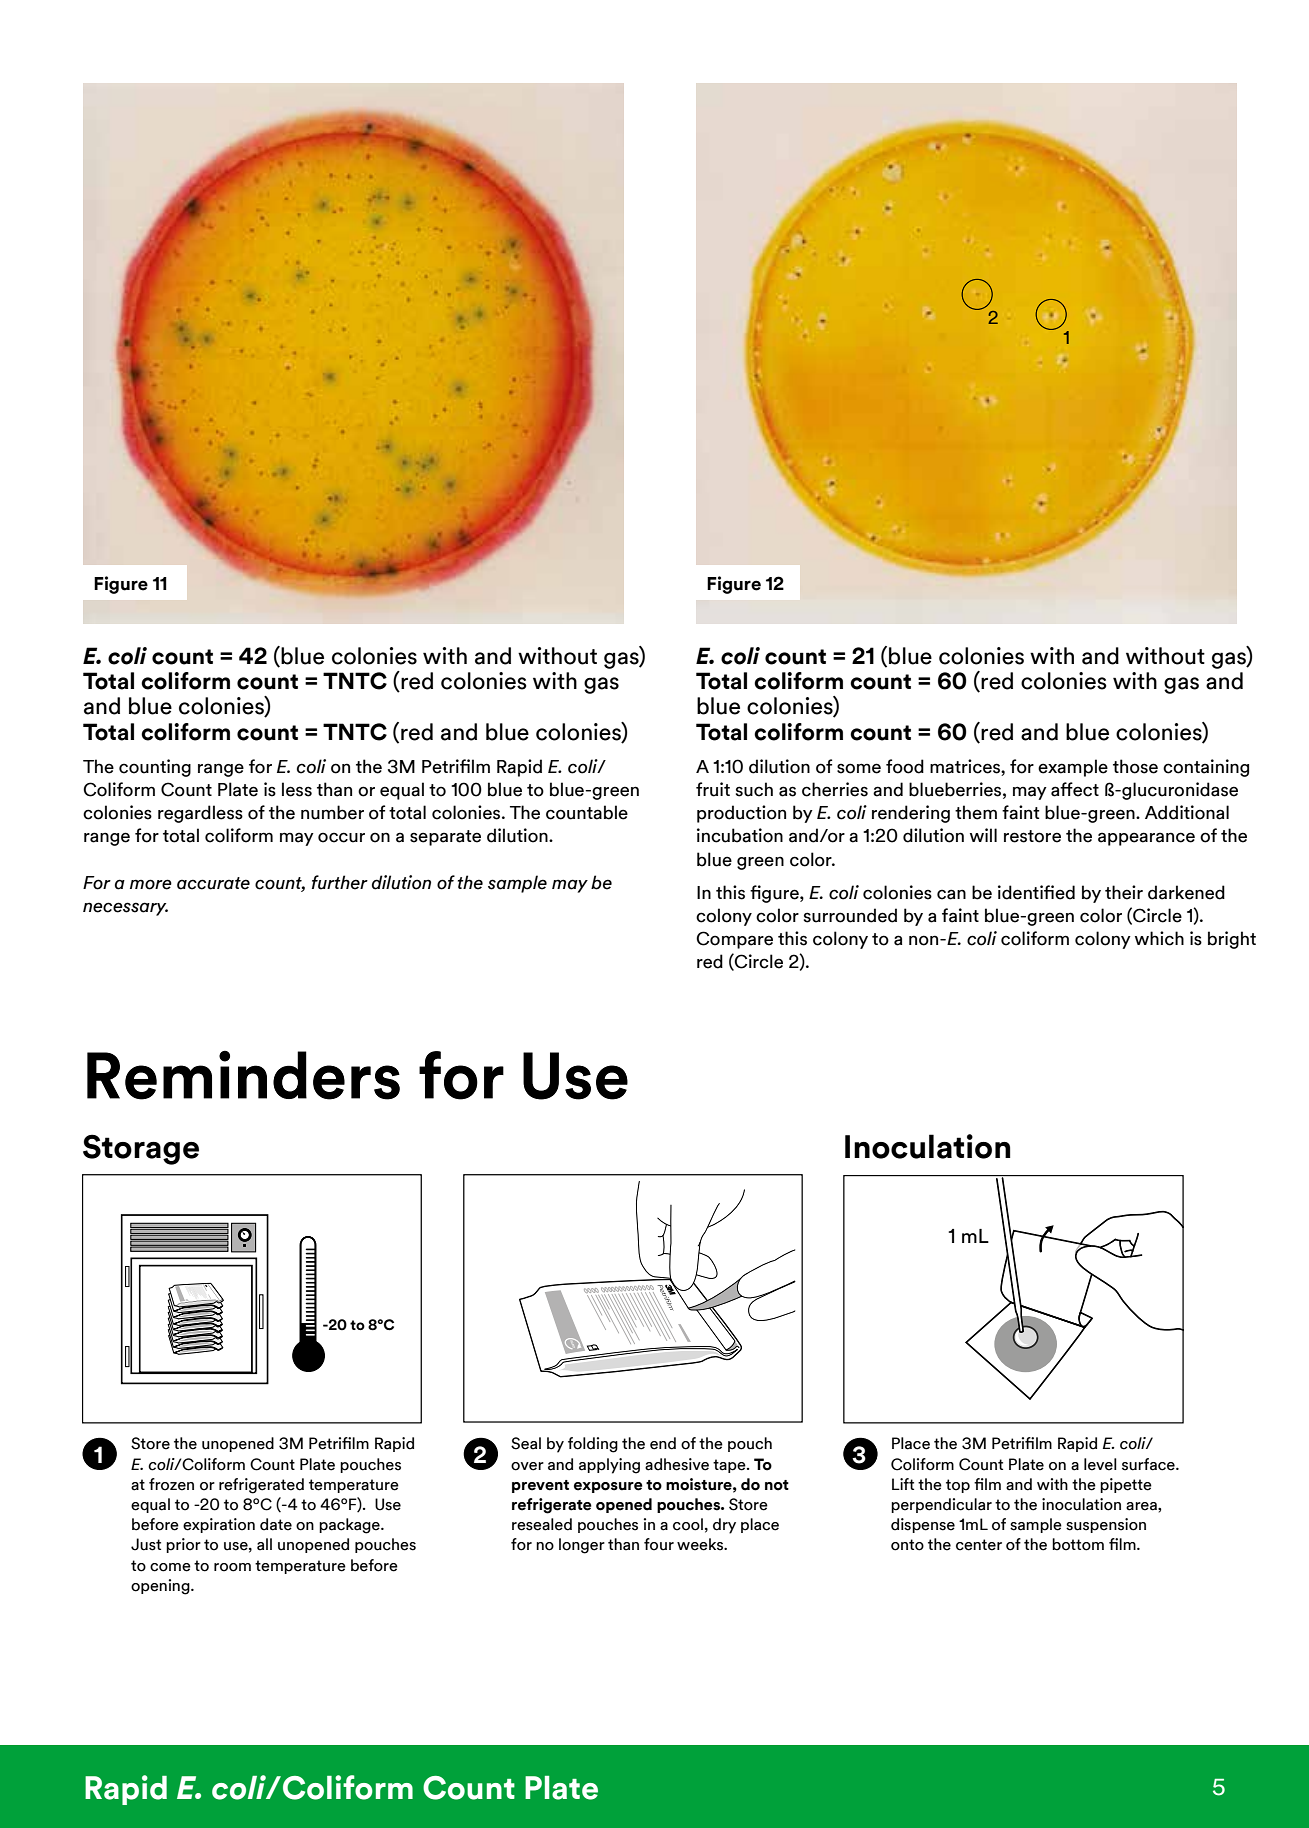  I want to click on room, so click(232, 1567).
